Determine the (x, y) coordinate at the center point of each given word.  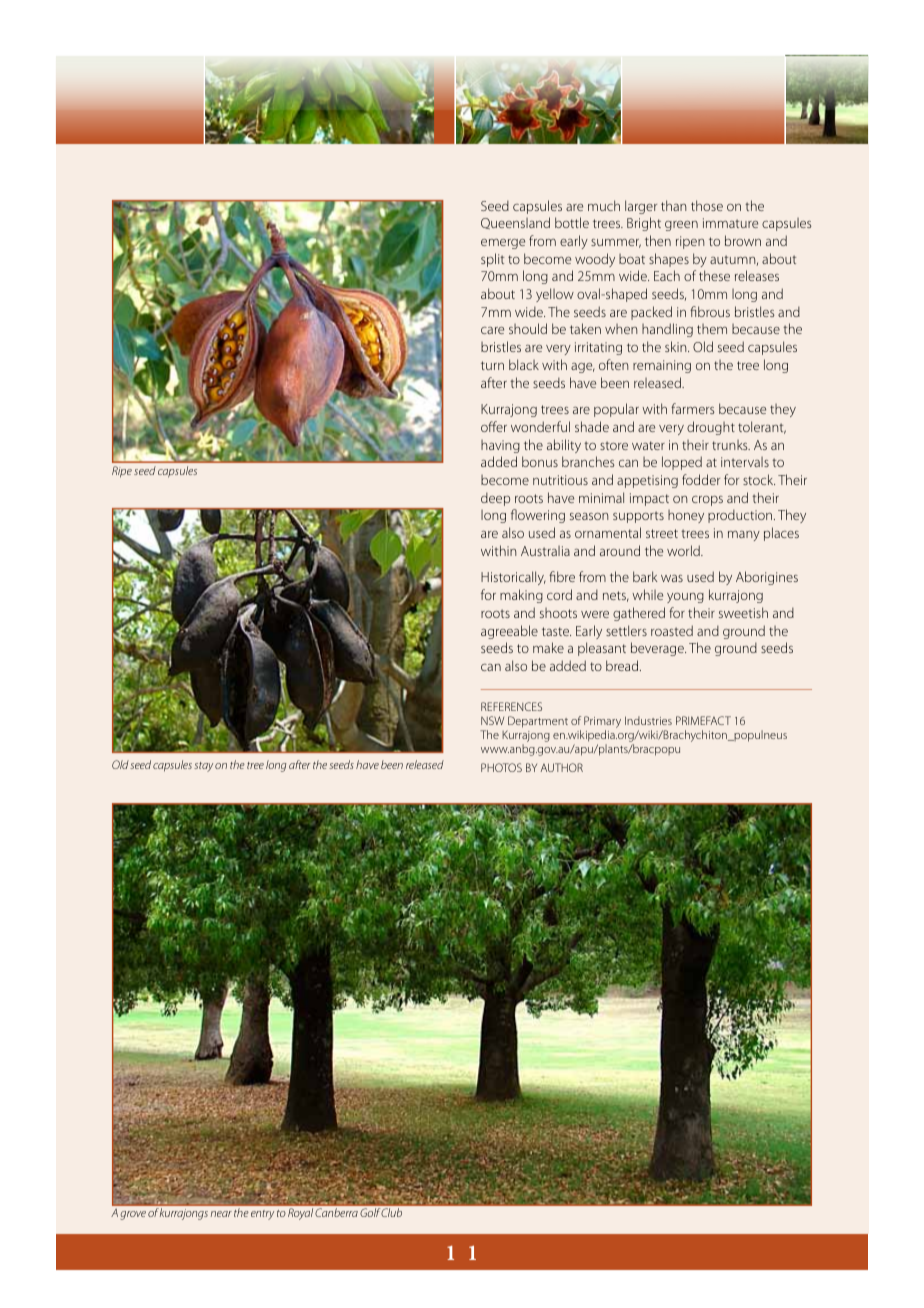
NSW (492, 720)
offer (494, 426)
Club (391, 1212)
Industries (648, 720)
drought (711, 428)
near (221, 1214)
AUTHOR (562, 767)
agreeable (509, 632)
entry (262, 1215)
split (492, 260)
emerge (503, 244)
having (500, 446)
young (685, 598)
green (681, 226)
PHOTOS (501, 767)
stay (203, 767)
